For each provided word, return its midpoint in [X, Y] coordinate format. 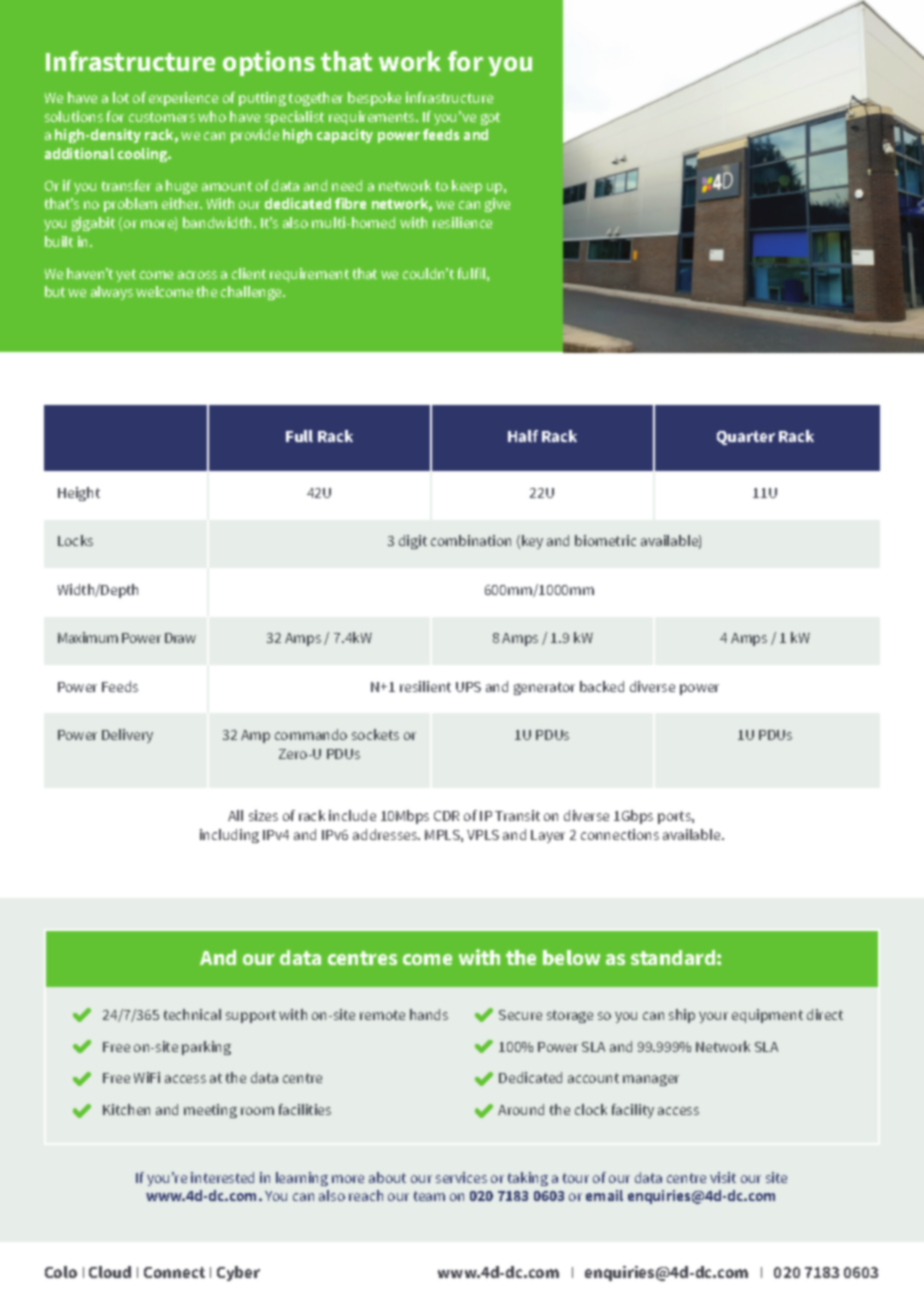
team [429, 1196]
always [112, 293]
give [497, 205]
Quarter [746, 438]
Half [523, 436]
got [490, 118]
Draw [180, 638]
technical [192, 1014]
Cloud [110, 1272]
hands [429, 1014]
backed [602, 686]
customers [162, 117]
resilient [425, 686]
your [713, 1017]
